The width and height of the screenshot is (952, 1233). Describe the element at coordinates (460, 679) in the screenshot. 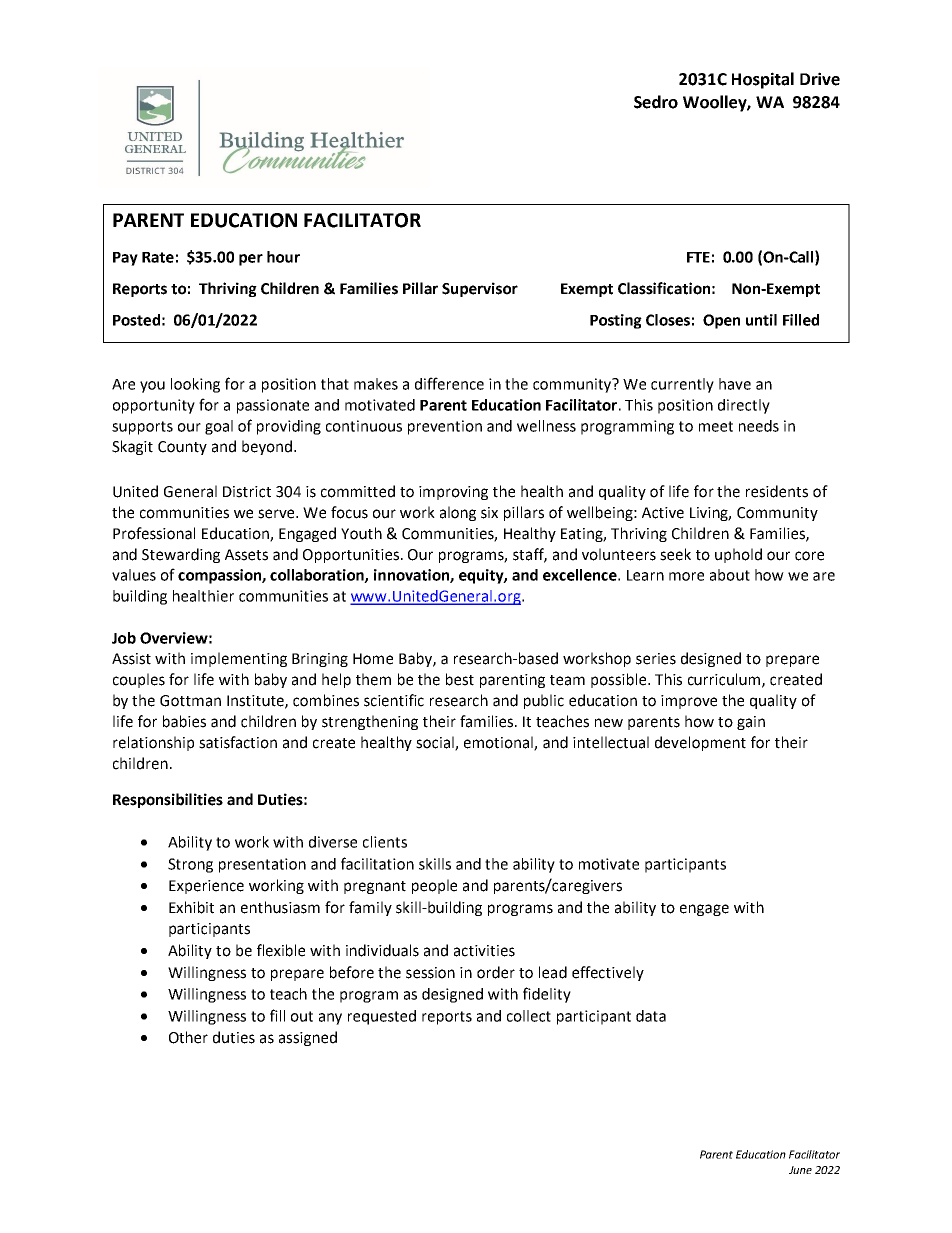

I see `best` at that location.
